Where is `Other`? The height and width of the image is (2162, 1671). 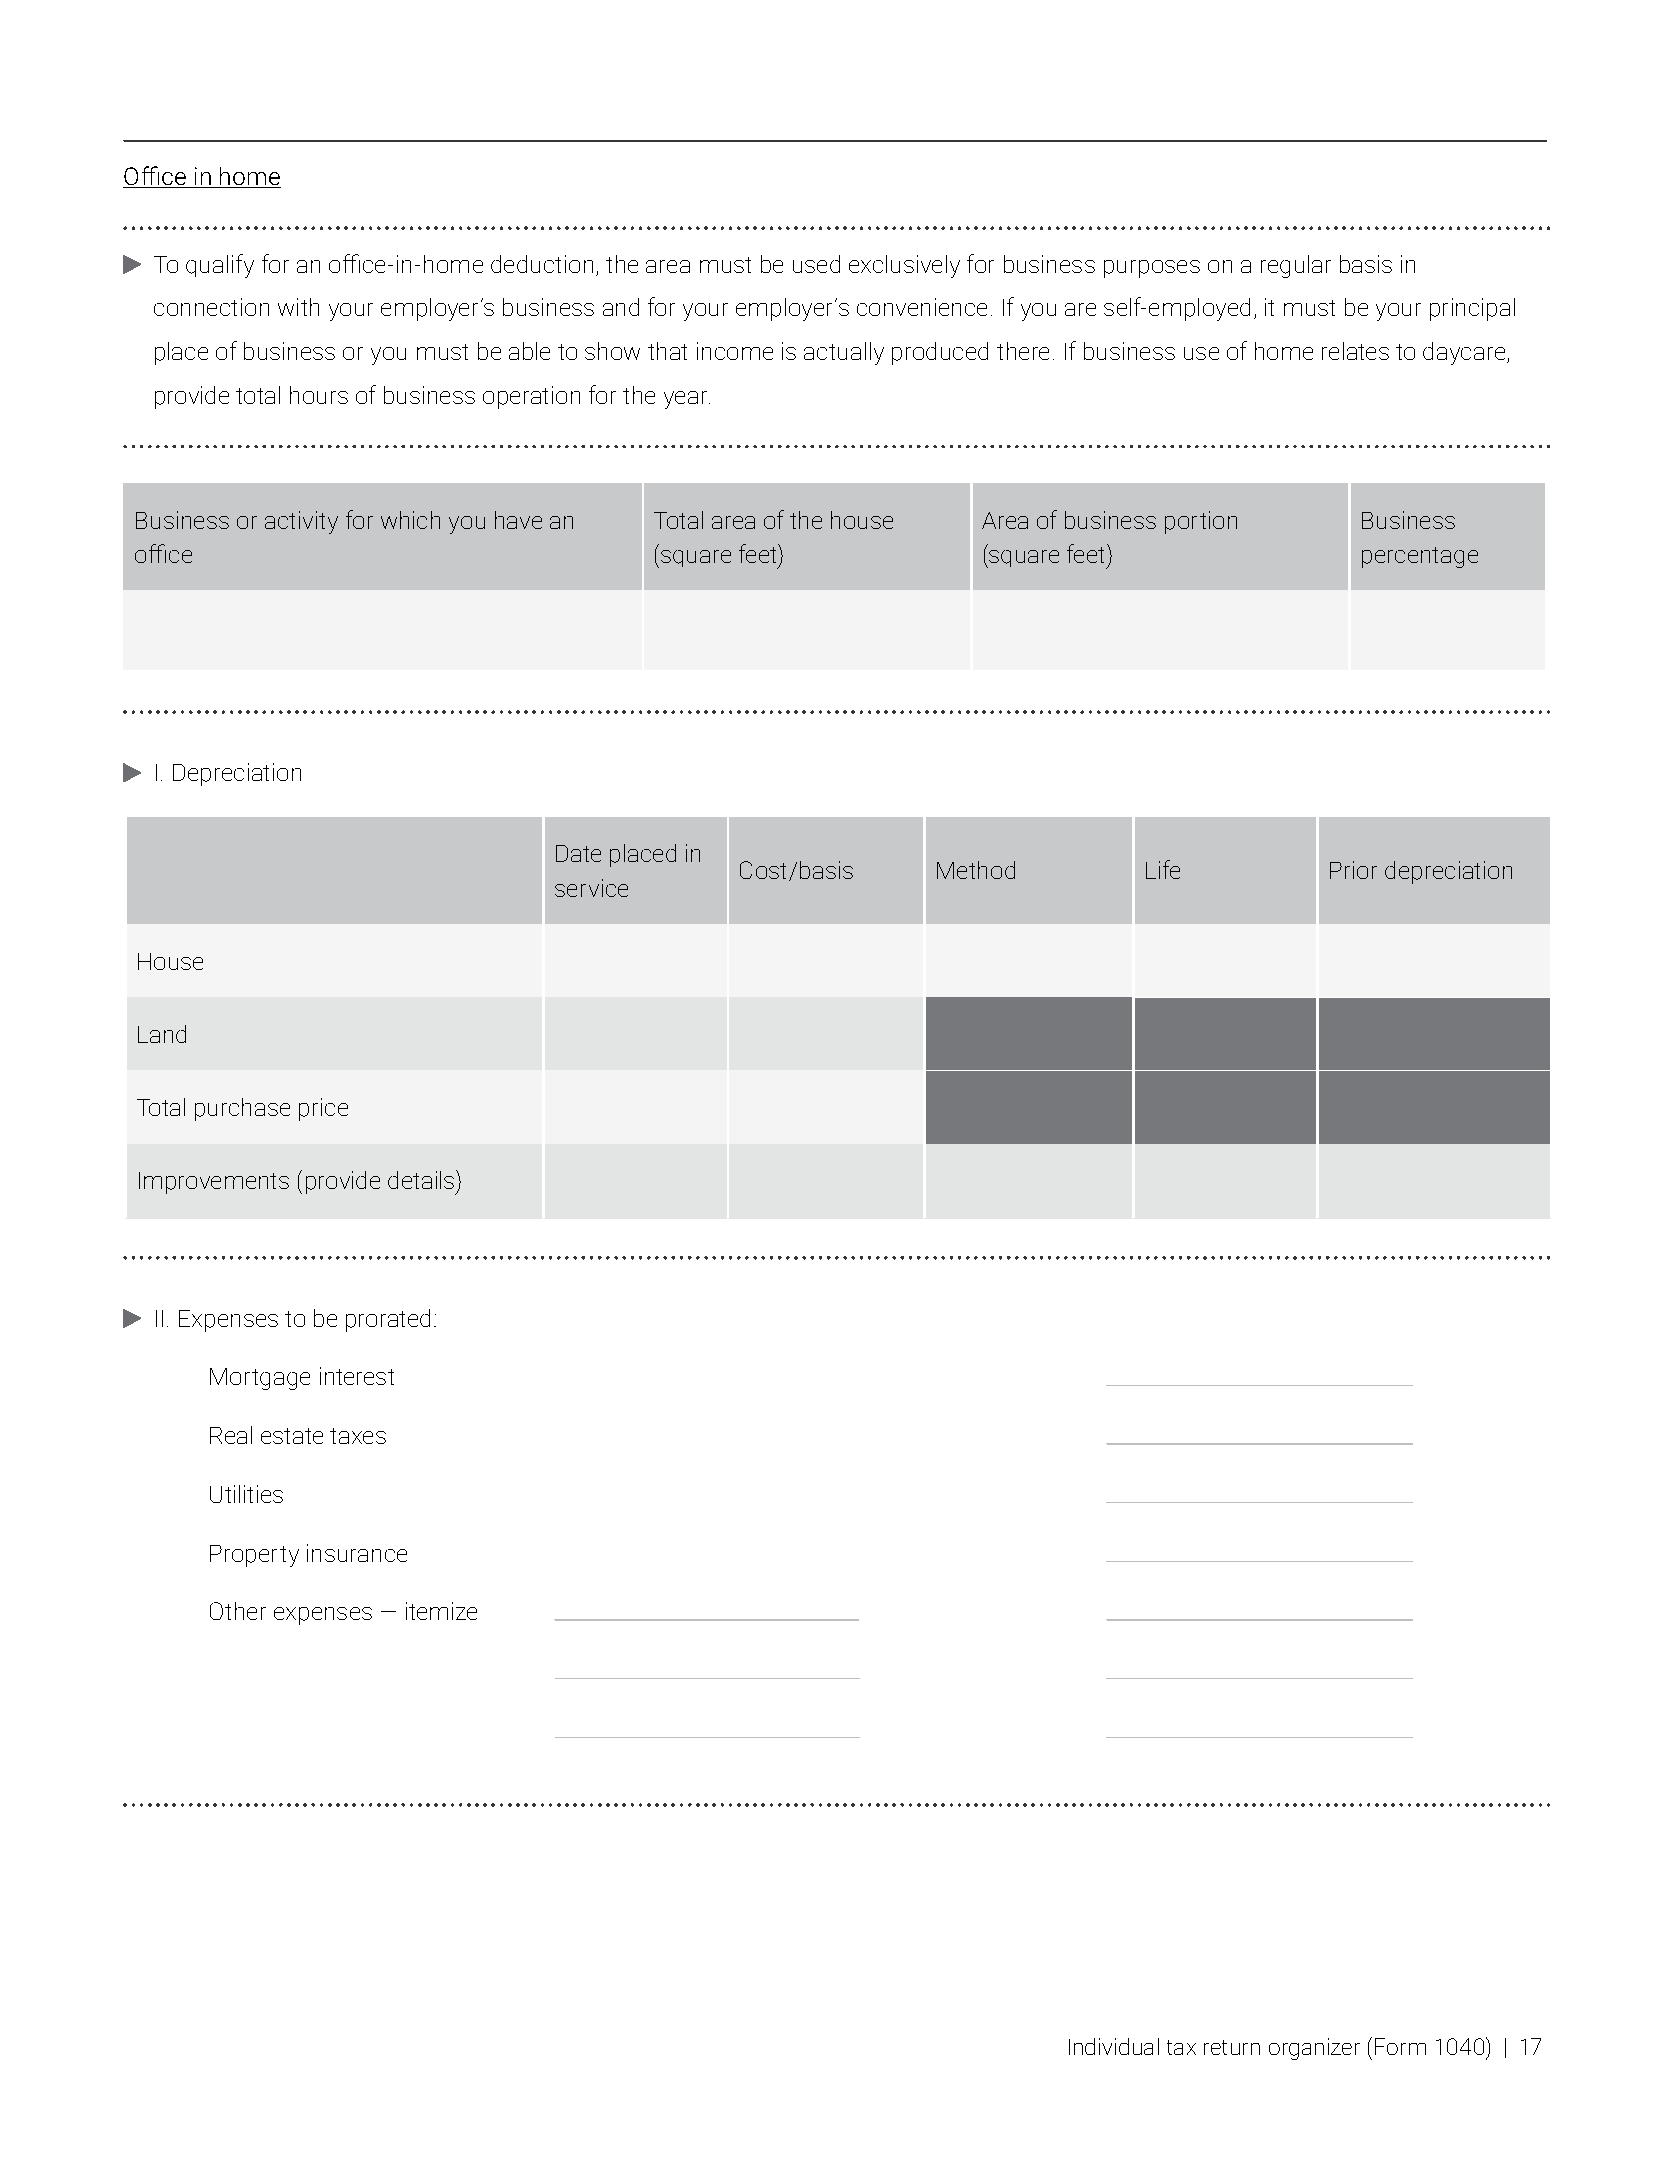
Other is located at coordinates (238, 1611).
